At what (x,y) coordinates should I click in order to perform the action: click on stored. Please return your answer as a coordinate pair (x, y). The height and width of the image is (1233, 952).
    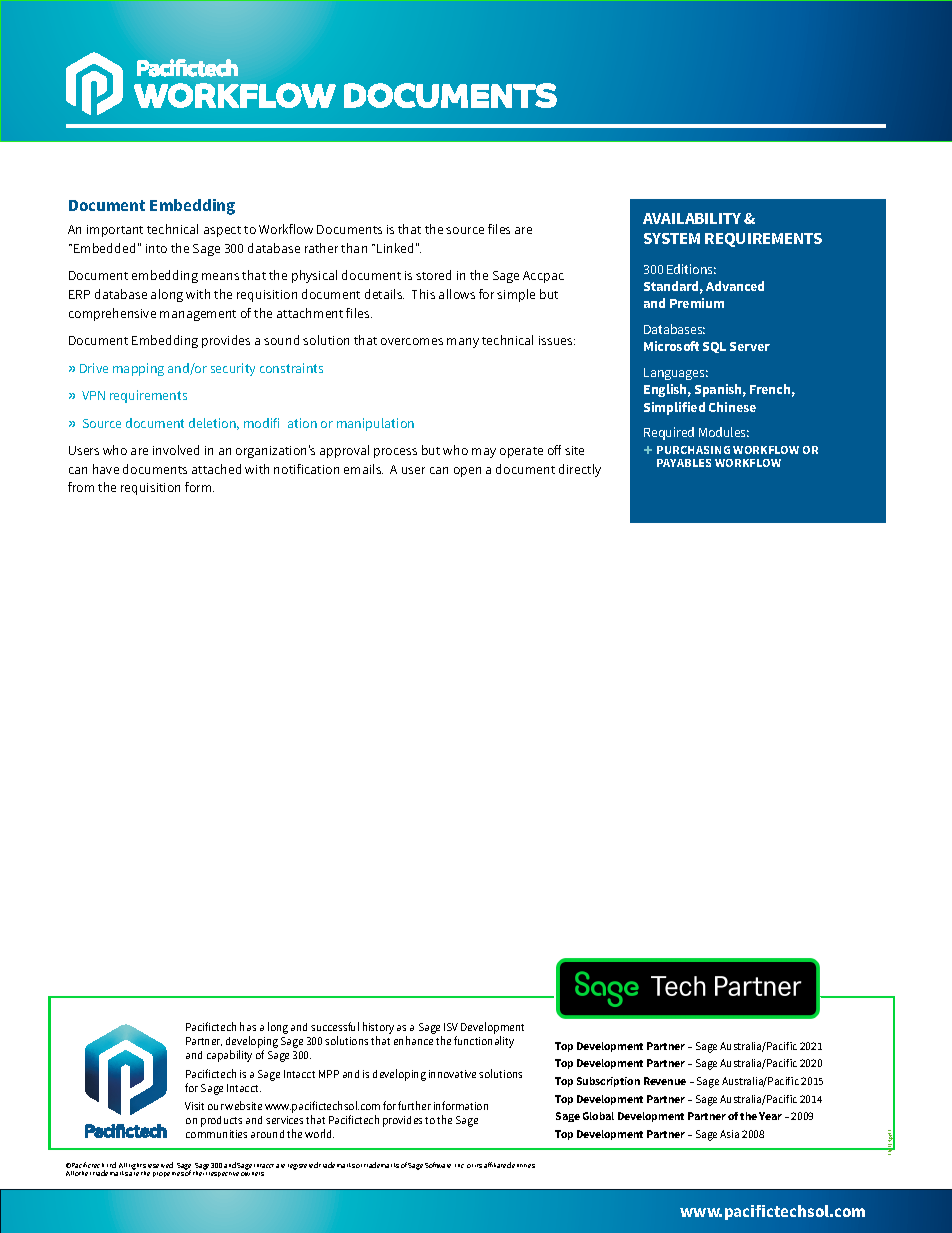
    Looking at the image, I should click on (433, 275).
